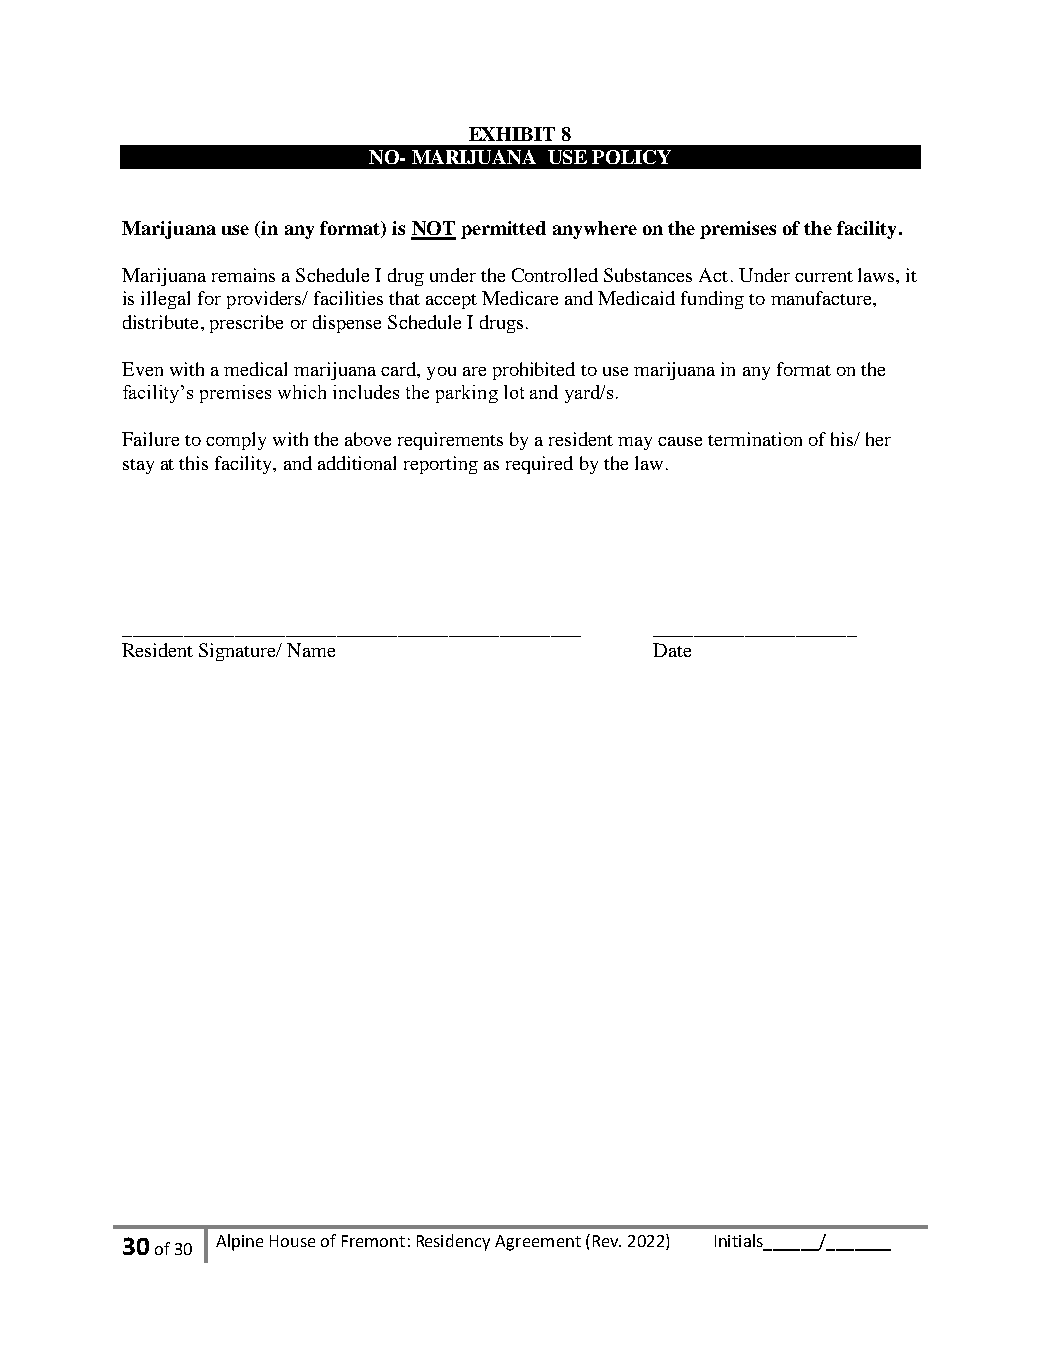 This screenshot has width=1040, height=1346. What do you see at coordinates (538, 1243) in the screenshot?
I see `Agreement` at bounding box center [538, 1243].
